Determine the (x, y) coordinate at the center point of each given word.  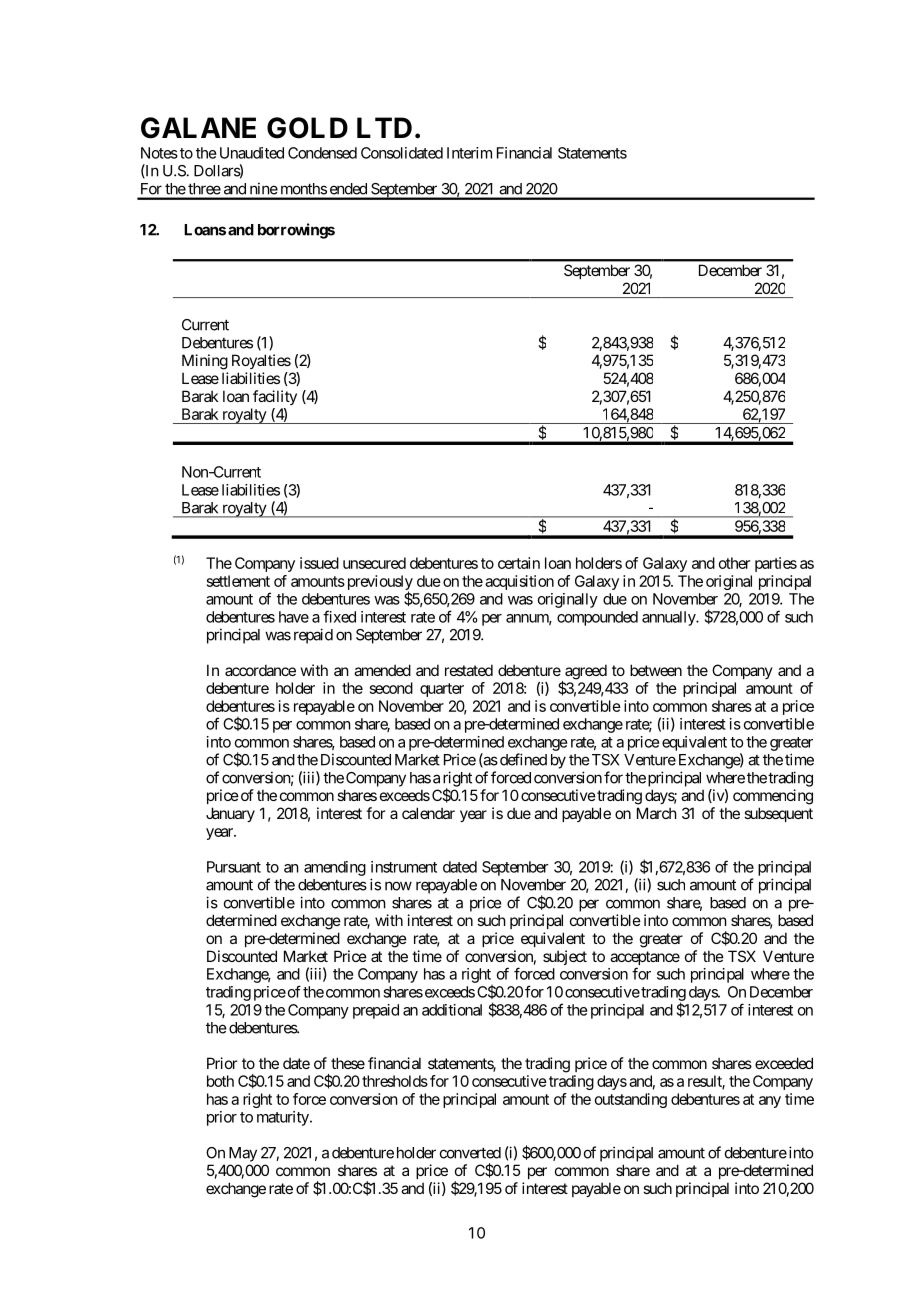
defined (522, 759)
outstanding (631, 1100)
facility (275, 397)
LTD (384, 127)
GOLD (307, 128)
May (243, 1154)
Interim (469, 153)
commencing (773, 797)
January (230, 814)
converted (470, 1153)
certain (519, 563)
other (734, 563)
